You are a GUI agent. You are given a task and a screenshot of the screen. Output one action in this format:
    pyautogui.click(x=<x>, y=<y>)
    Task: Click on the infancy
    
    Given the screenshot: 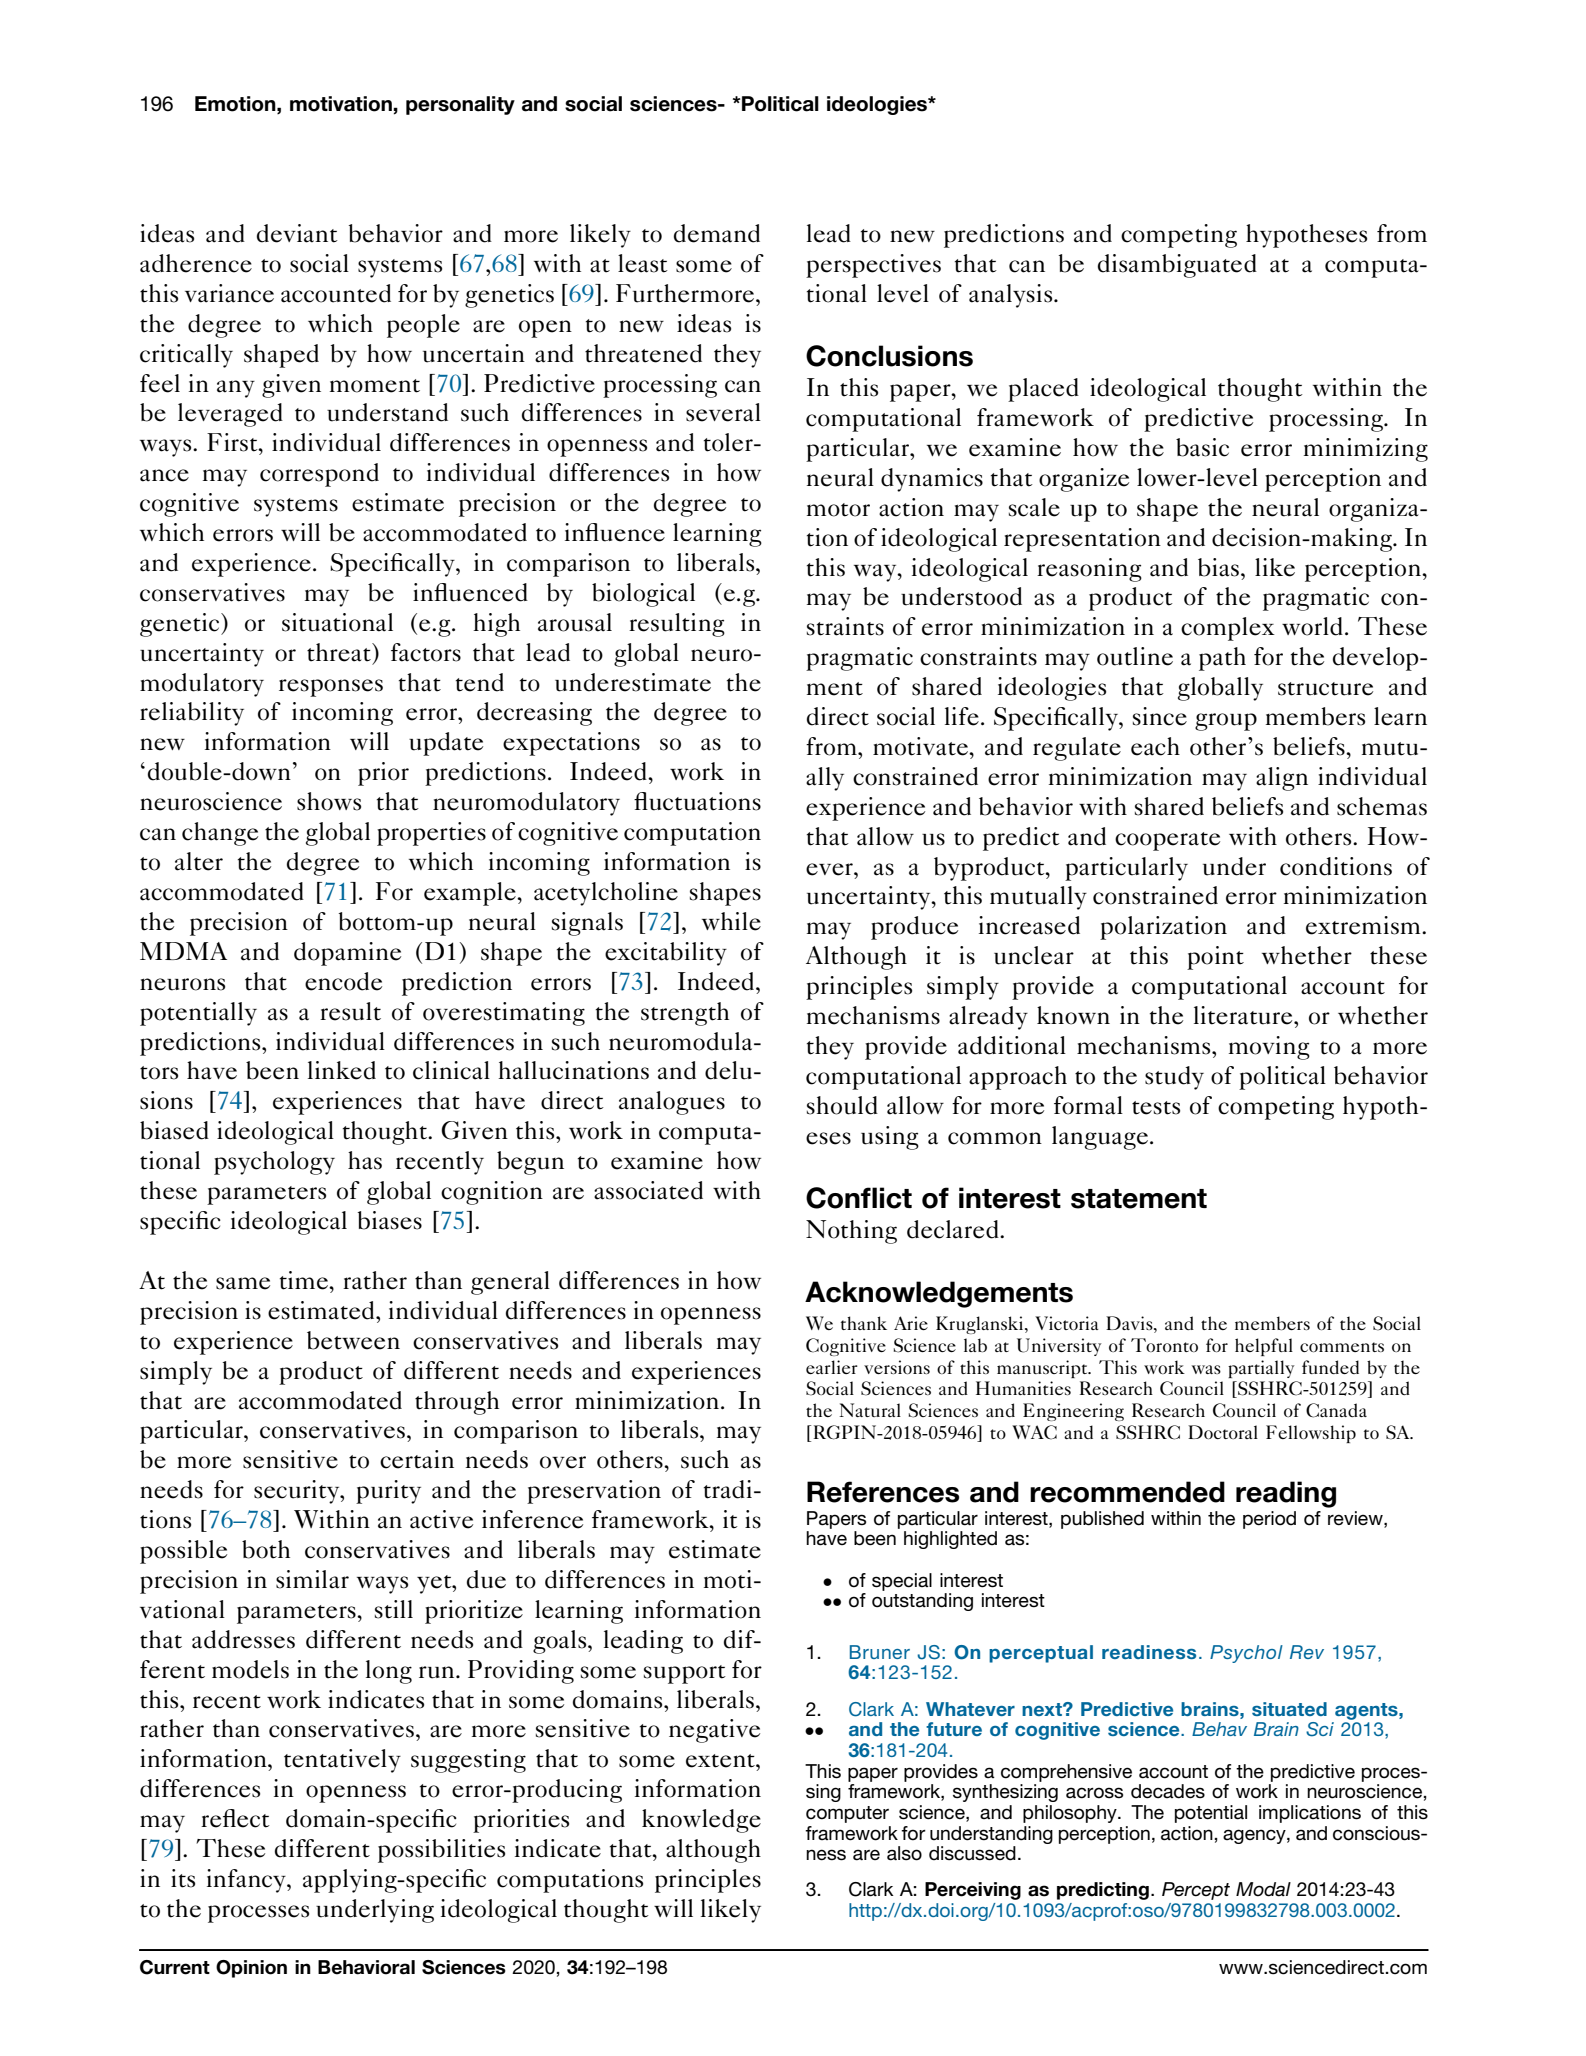 What is the action you would take?
    pyautogui.click(x=247, y=1881)
